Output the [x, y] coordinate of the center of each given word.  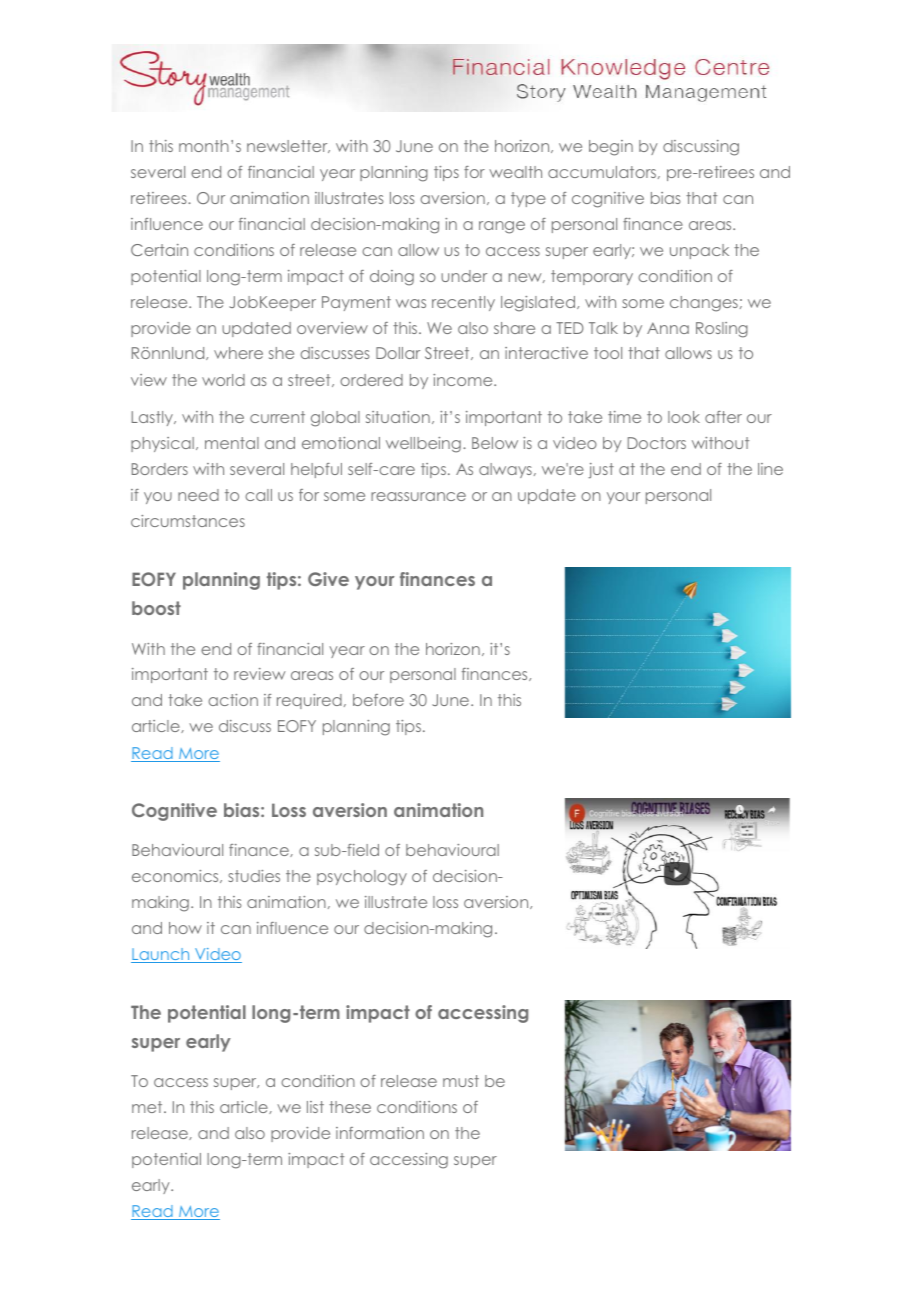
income [464, 380]
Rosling [722, 330]
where [238, 353]
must [461, 1081]
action [233, 700]
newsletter [288, 146]
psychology [362, 878]
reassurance [418, 496]
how [185, 928]
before [378, 700]
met [148, 1107]
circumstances [188, 521]
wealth [515, 172]
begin [611, 148]
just [601, 471]
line [770, 469]
